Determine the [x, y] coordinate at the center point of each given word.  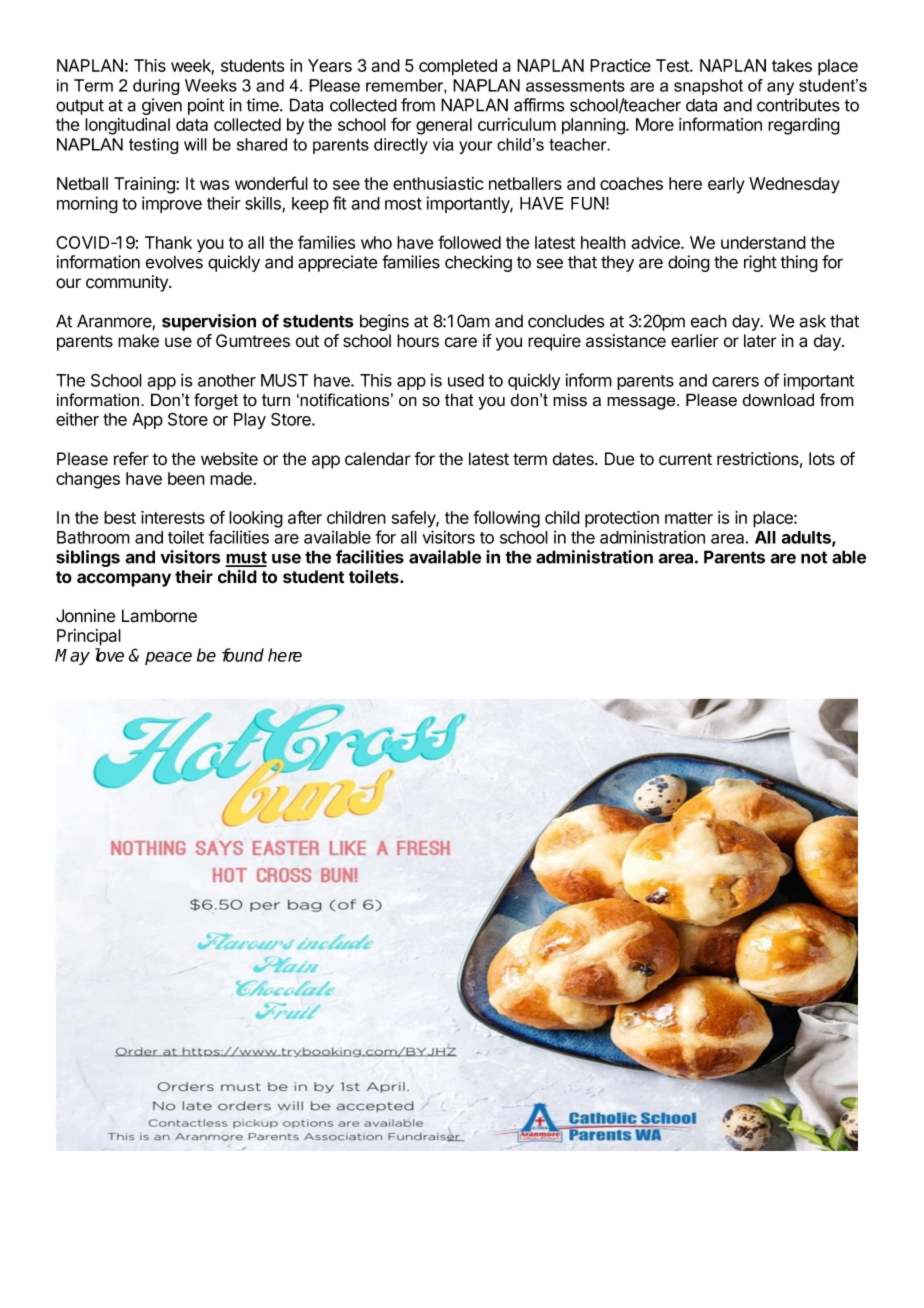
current [685, 459]
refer [131, 459]
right [760, 263]
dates [574, 459]
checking [478, 263]
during [156, 87]
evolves [174, 262]
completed [458, 67]
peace [168, 658]
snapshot [708, 87]
